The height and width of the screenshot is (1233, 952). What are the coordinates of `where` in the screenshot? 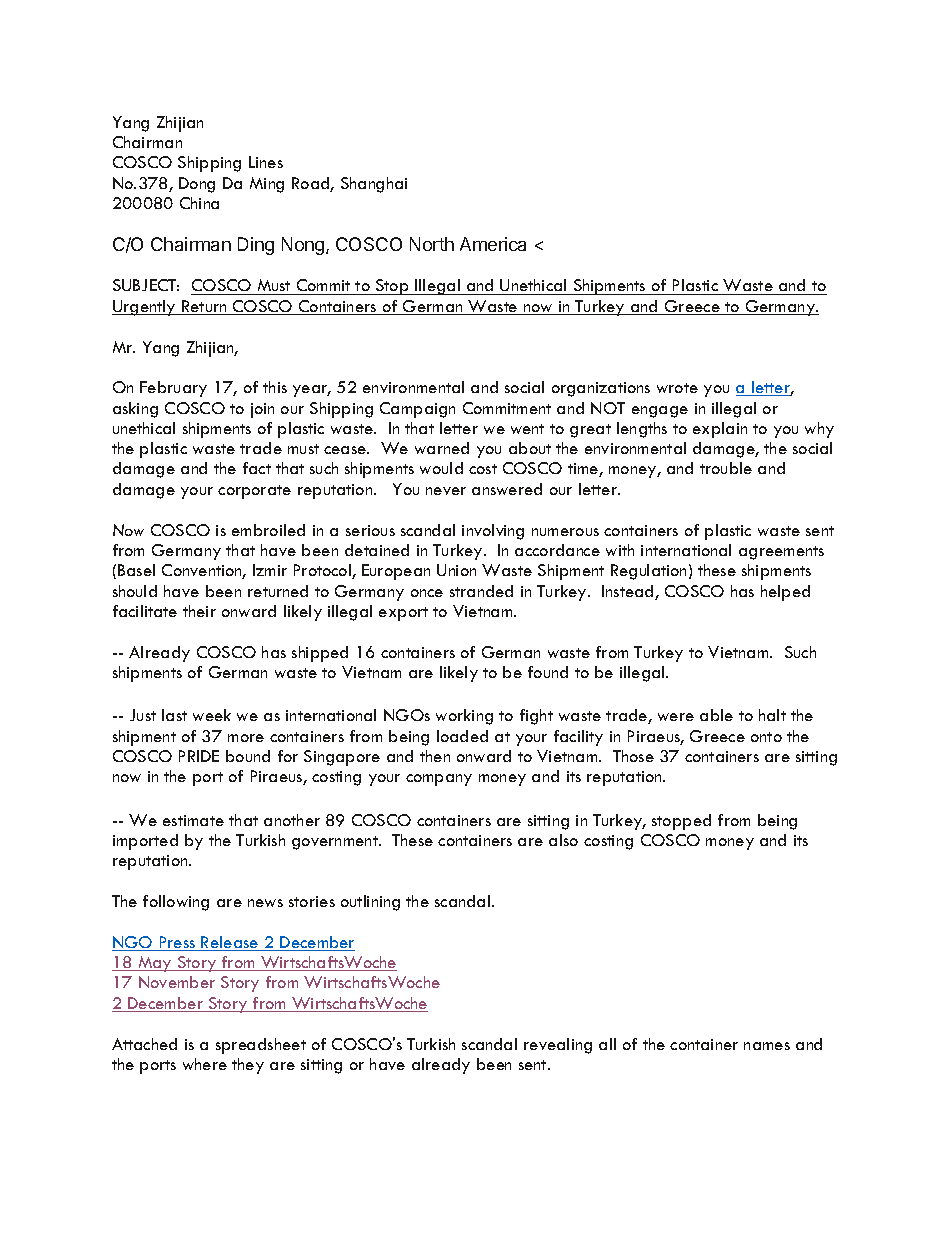 It's located at (205, 1064).
